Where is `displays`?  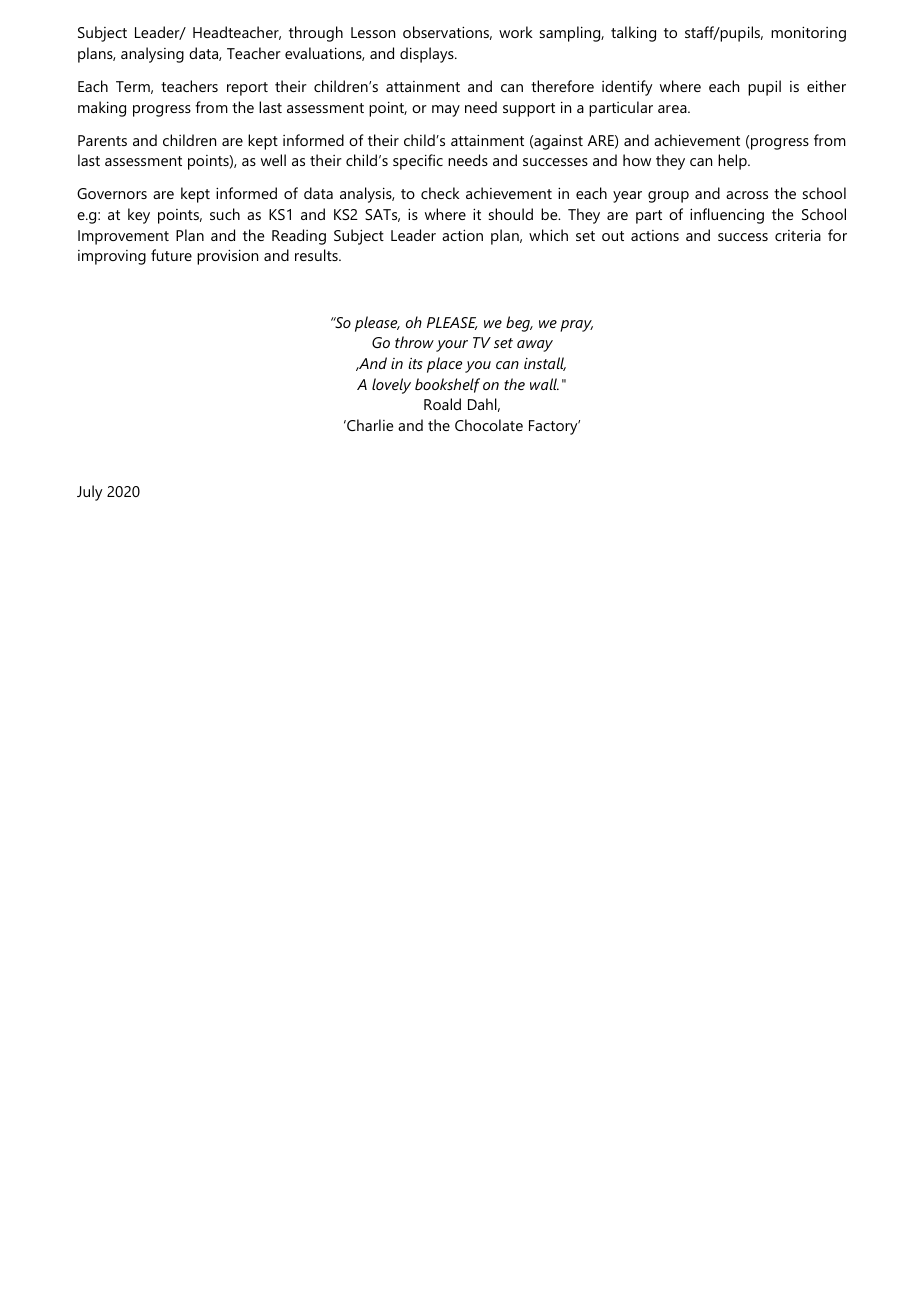 displays is located at coordinates (428, 55).
